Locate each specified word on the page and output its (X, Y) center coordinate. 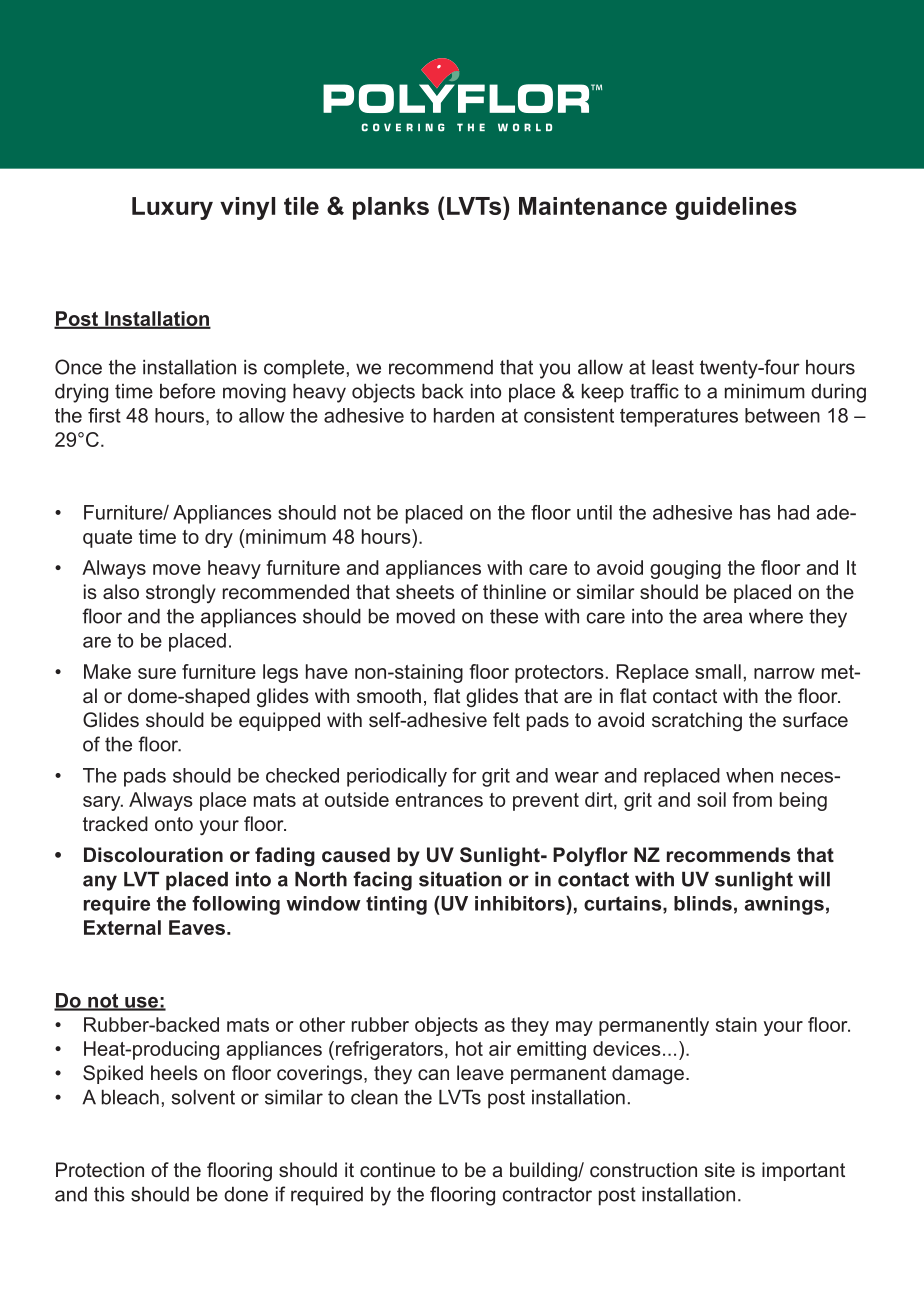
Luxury (172, 208)
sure (157, 673)
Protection (100, 1169)
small (718, 671)
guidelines (736, 208)
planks (391, 208)
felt (506, 719)
